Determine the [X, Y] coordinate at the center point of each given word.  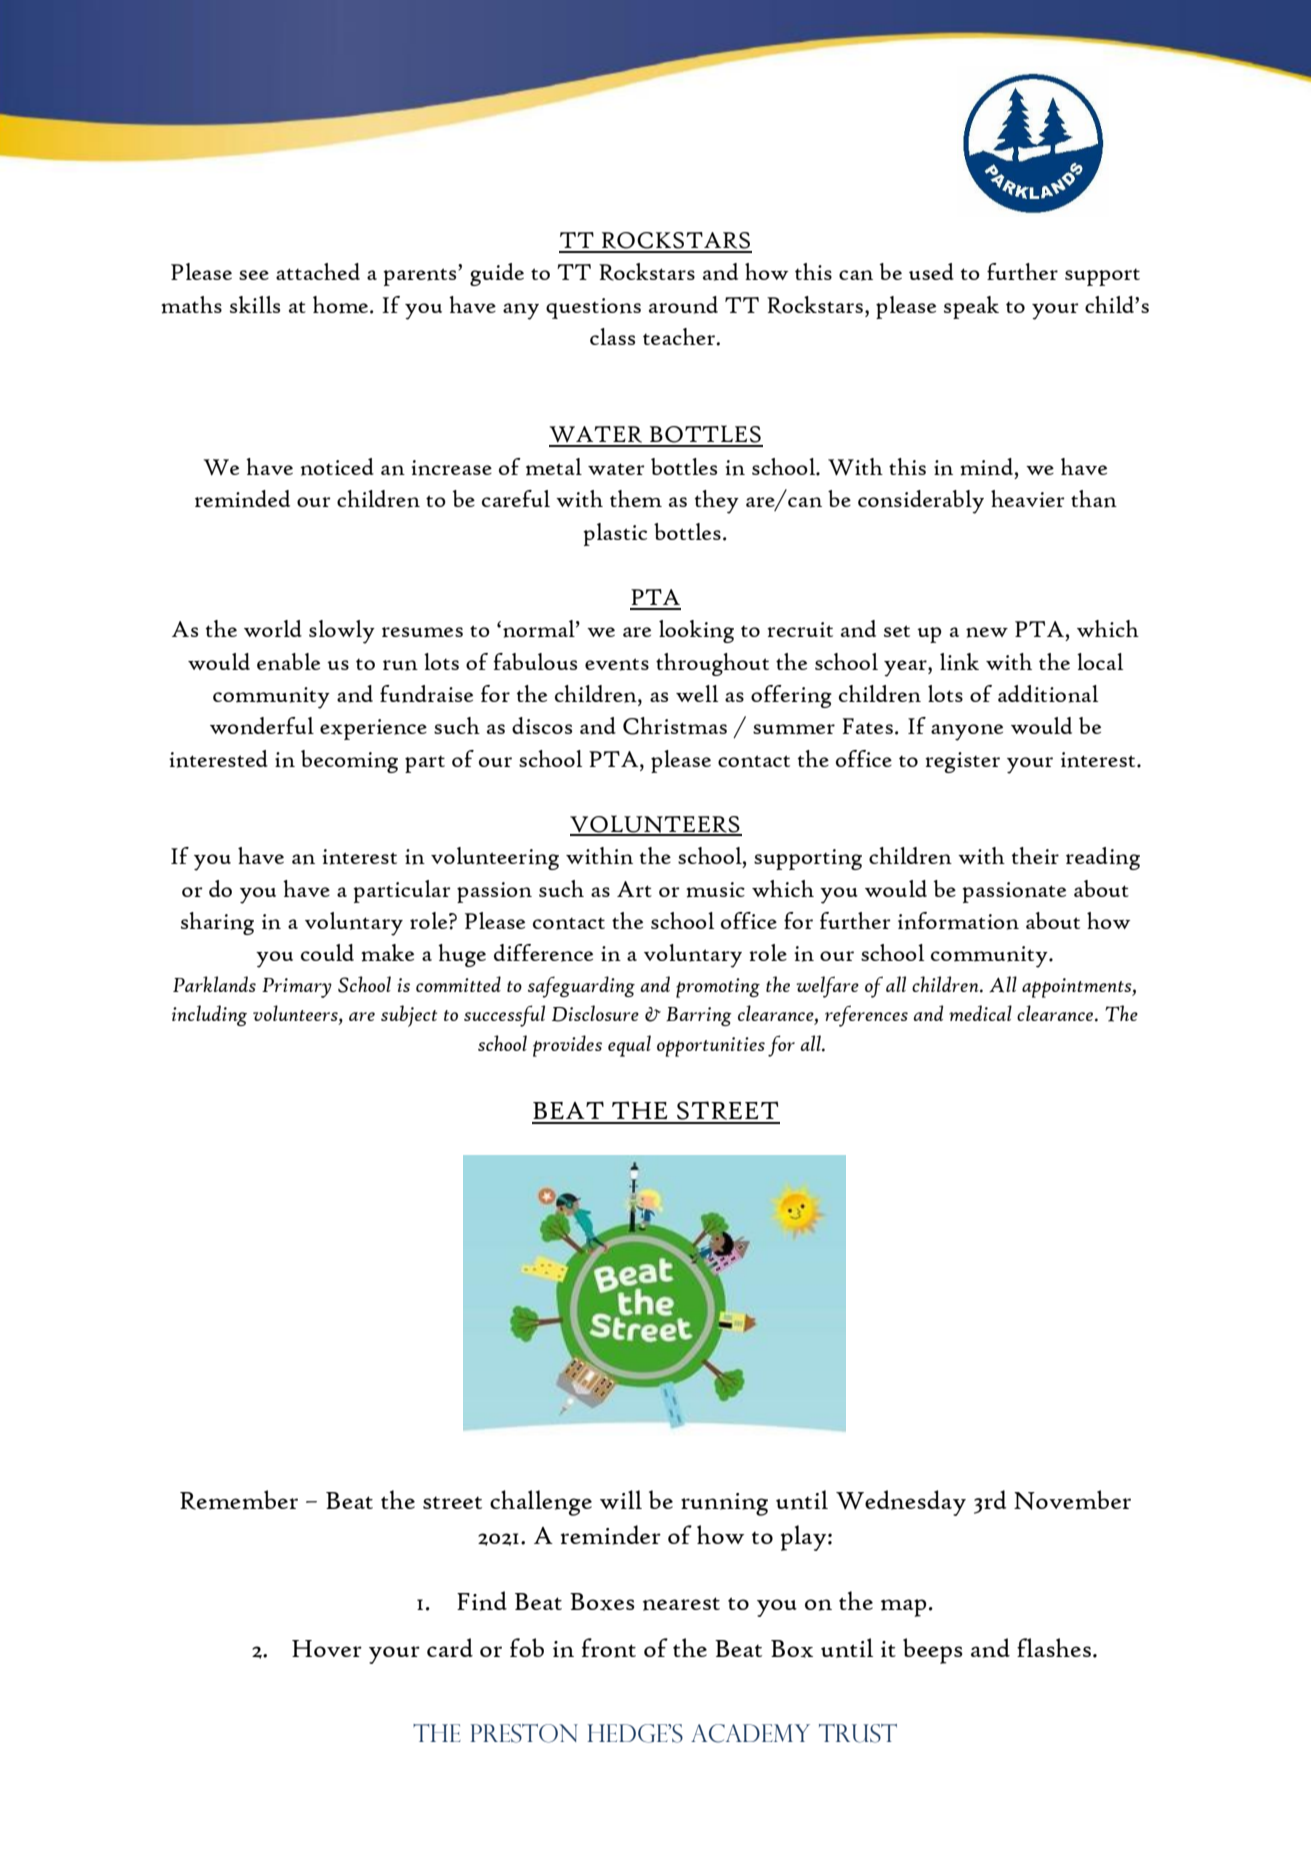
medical [980, 1013]
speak [971, 307]
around [683, 305]
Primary [297, 988]
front [609, 1648]
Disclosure [595, 1013]
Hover [327, 1648]
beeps [933, 1651]
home [342, 305]
